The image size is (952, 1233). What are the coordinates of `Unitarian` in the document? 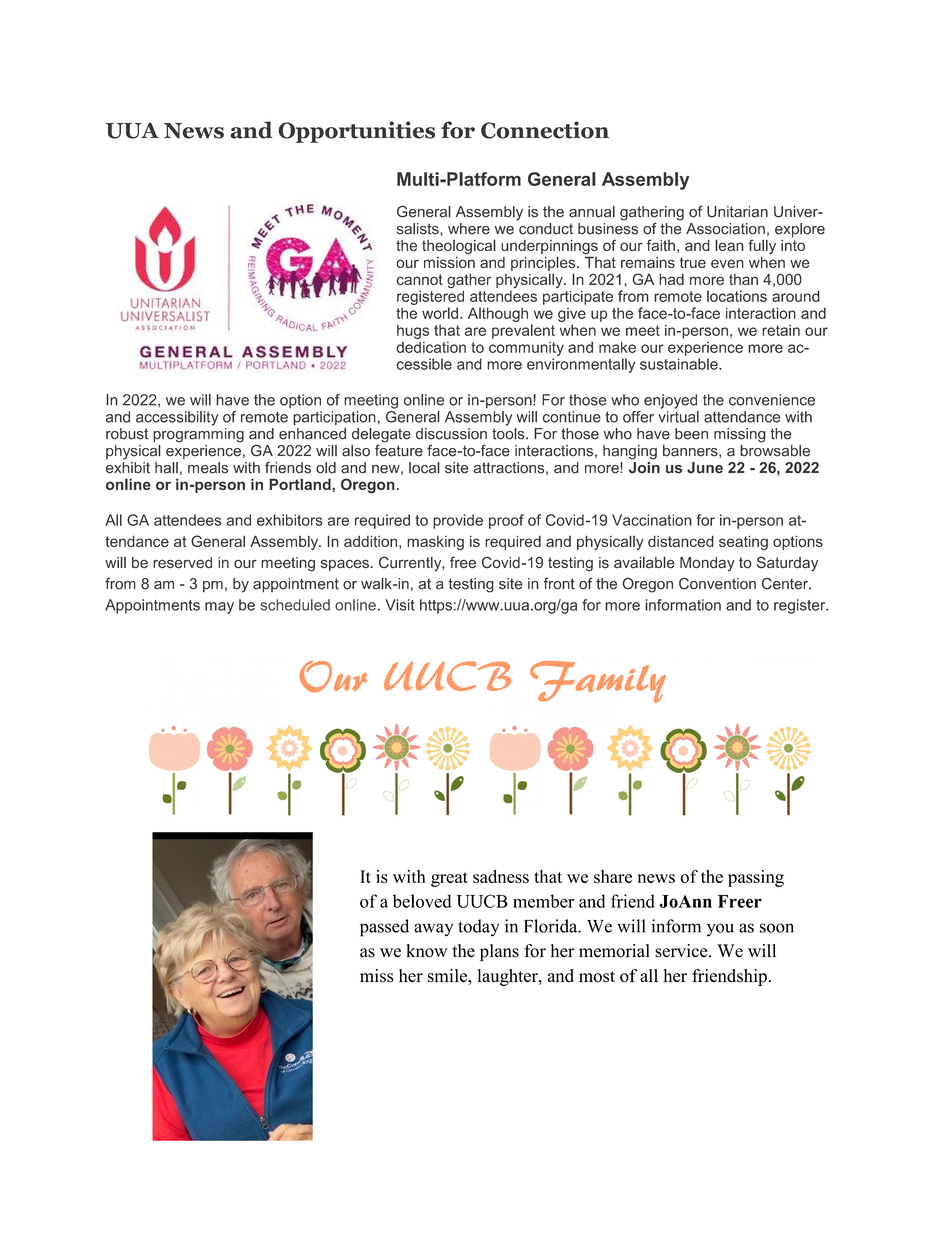 It's located at (737, 212).
